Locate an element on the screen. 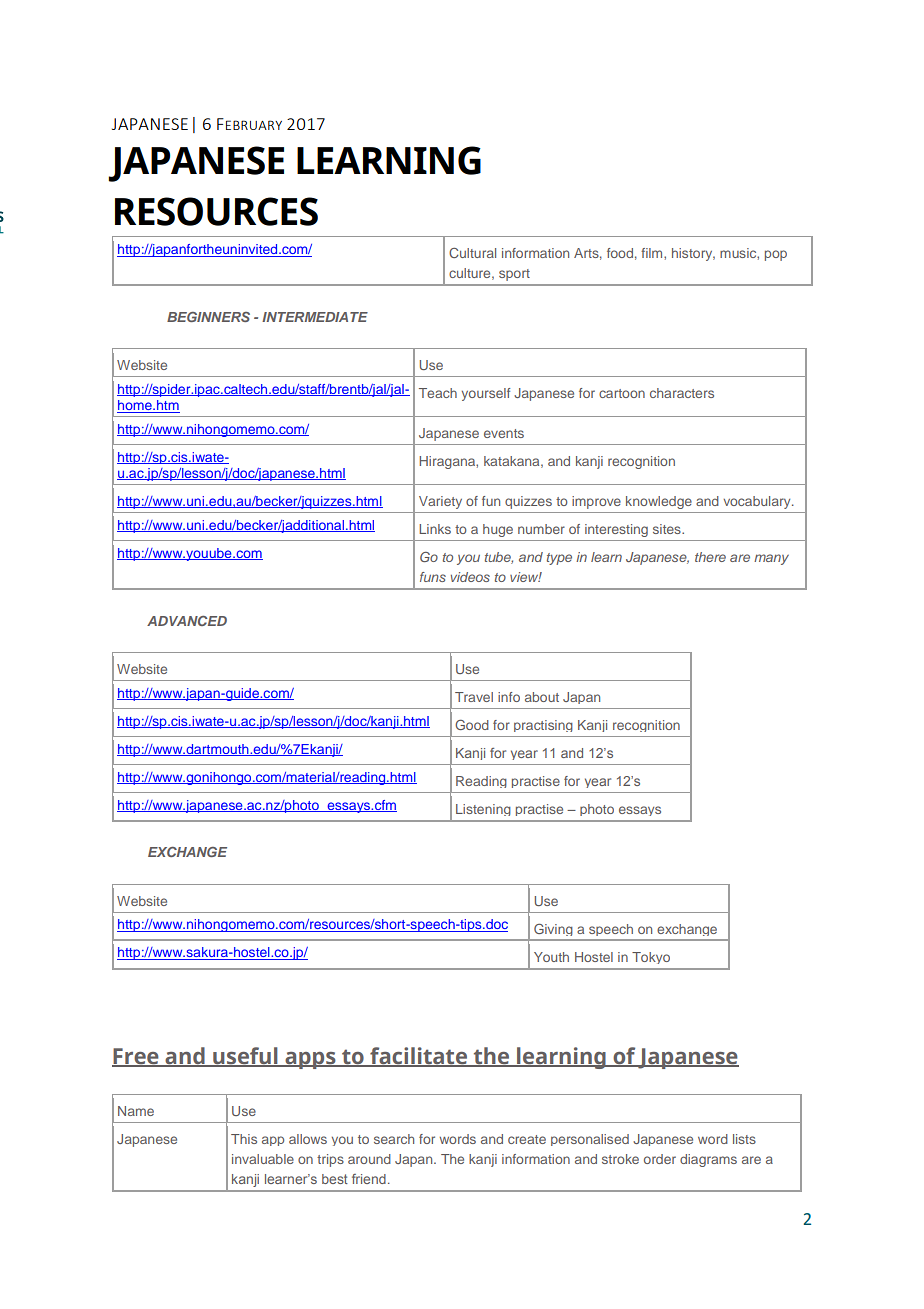 The height and width of the screenshot is (1309, 924). Good is located at coordinates (472, 725).
